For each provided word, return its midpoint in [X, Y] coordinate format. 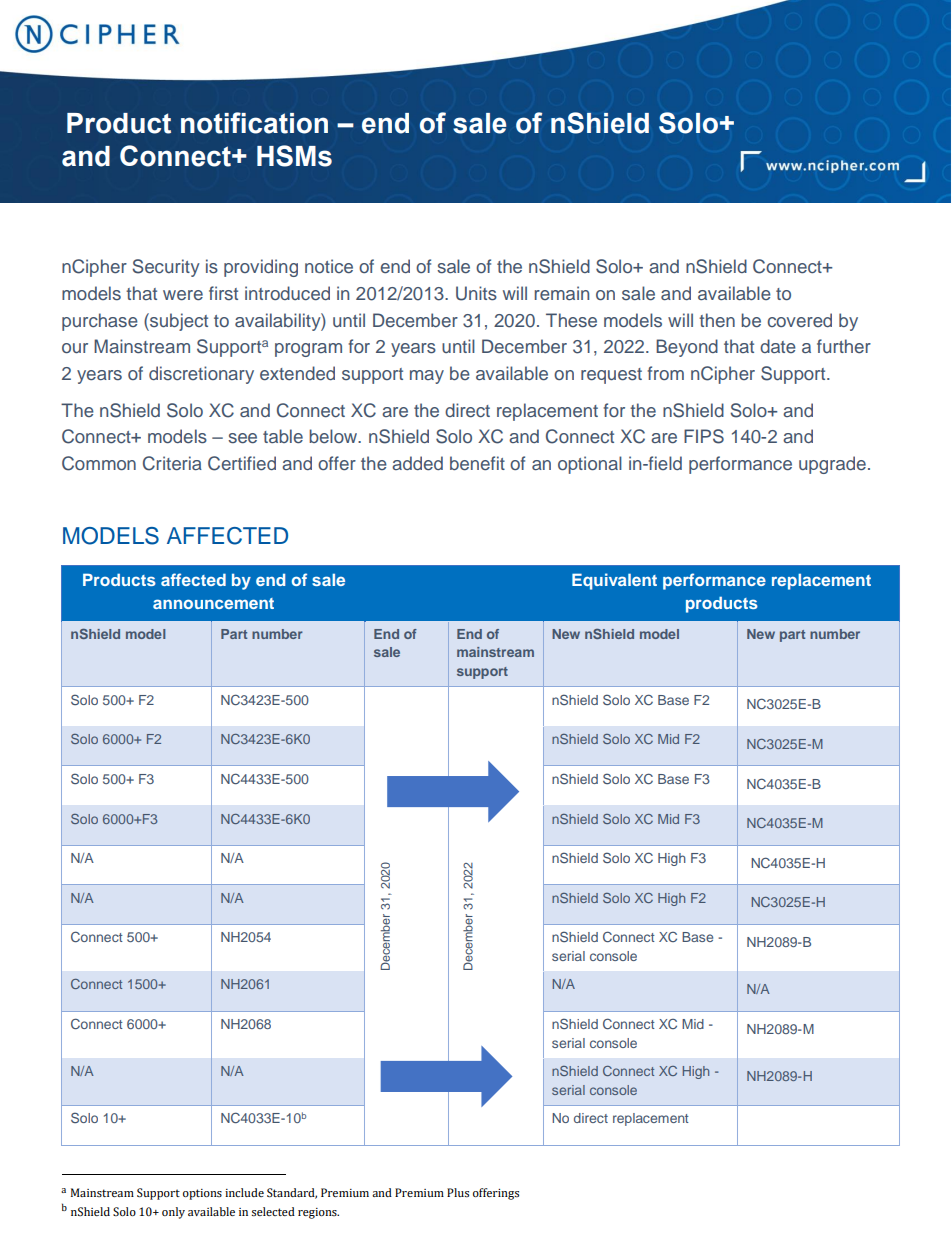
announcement [213, 603]
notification [254, 123]
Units [476, 293]
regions [318, 1213]
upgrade [832, 465]
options [202, 1194]
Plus [458, 1192]
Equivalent [614, 581]
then [717, 320]
